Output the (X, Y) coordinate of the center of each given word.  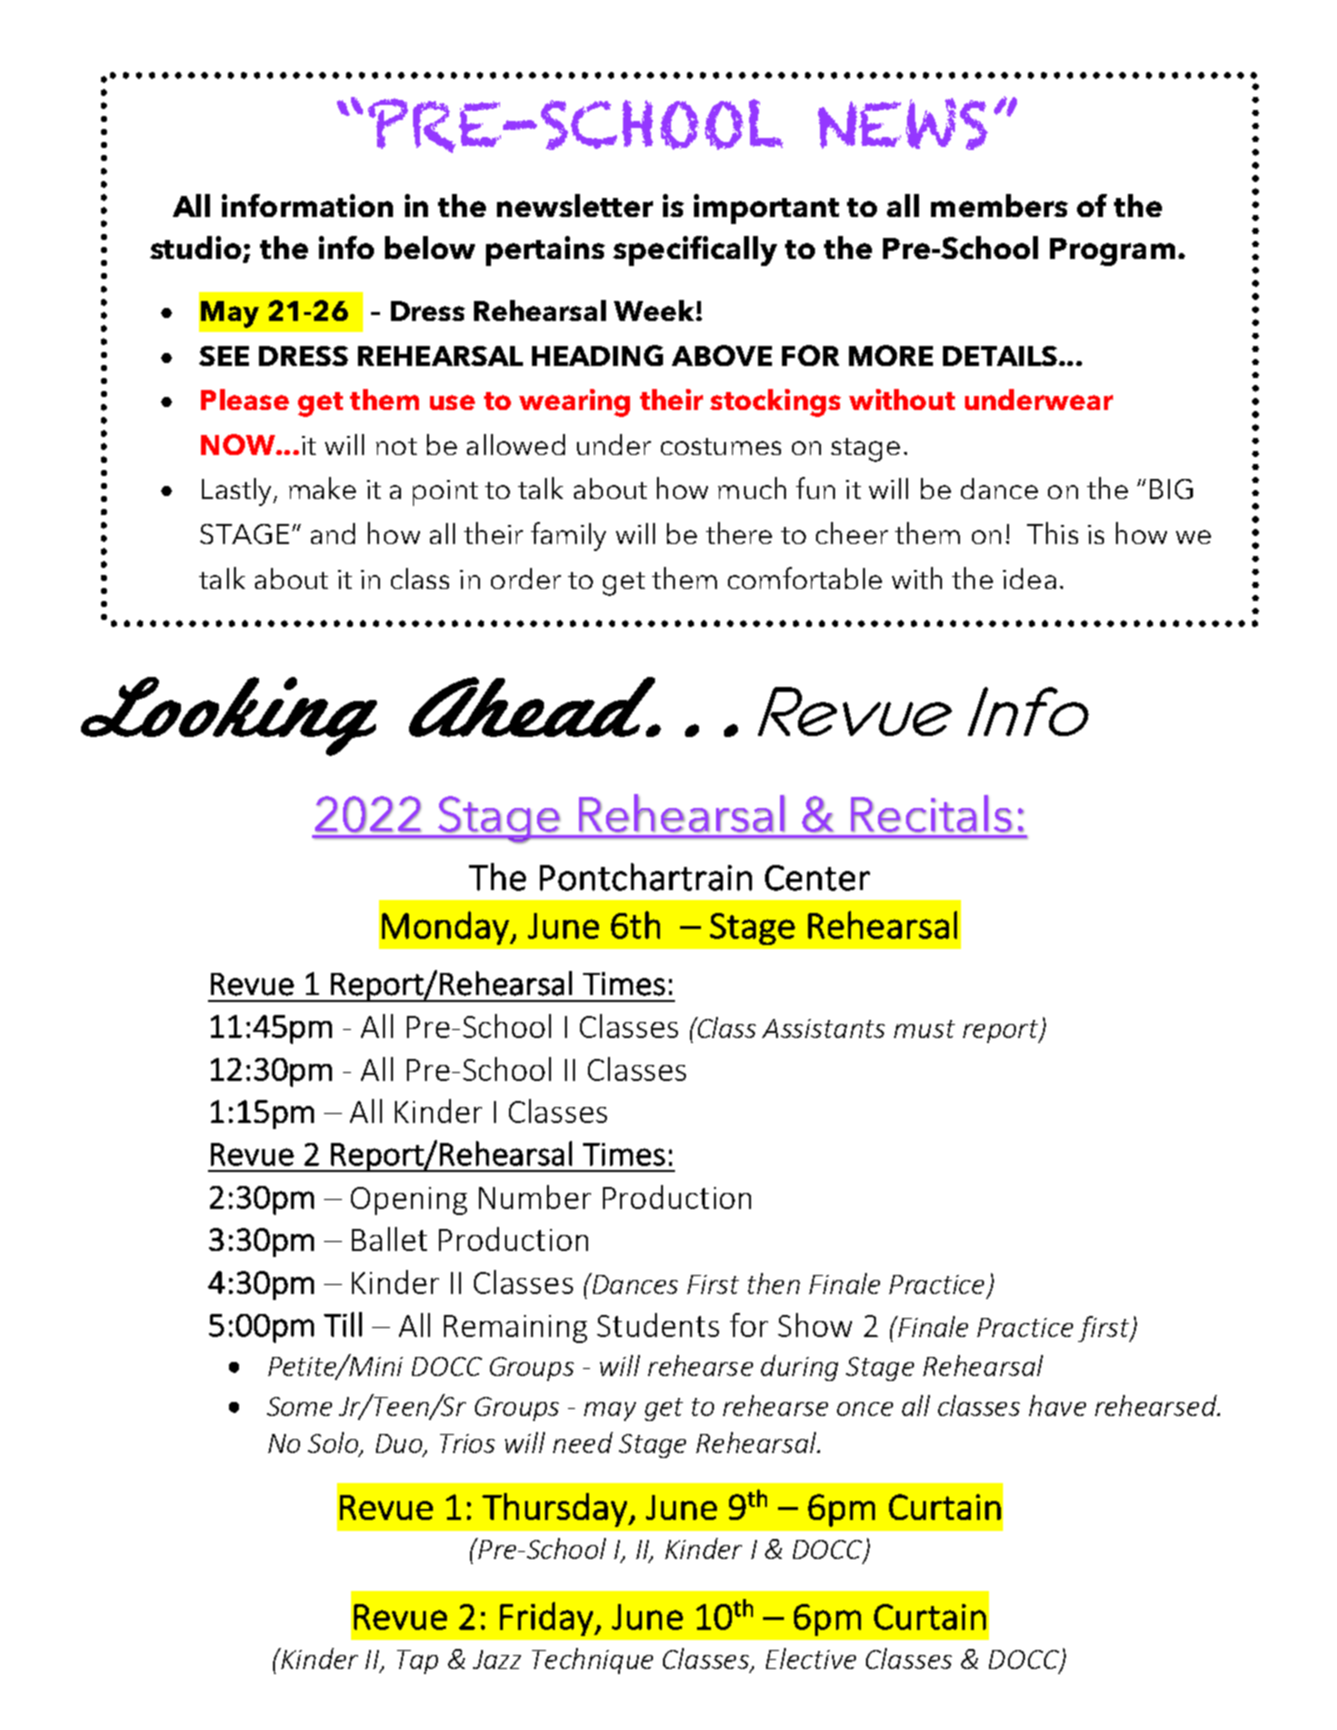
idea (1029, 578)
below (430, 247)
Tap (417, 1662)
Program (1112, 252)
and (333, 533)
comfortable (805, 578)
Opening (409, 1201)
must (924, 1029)
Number (535, 1197)
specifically (695, 251)
